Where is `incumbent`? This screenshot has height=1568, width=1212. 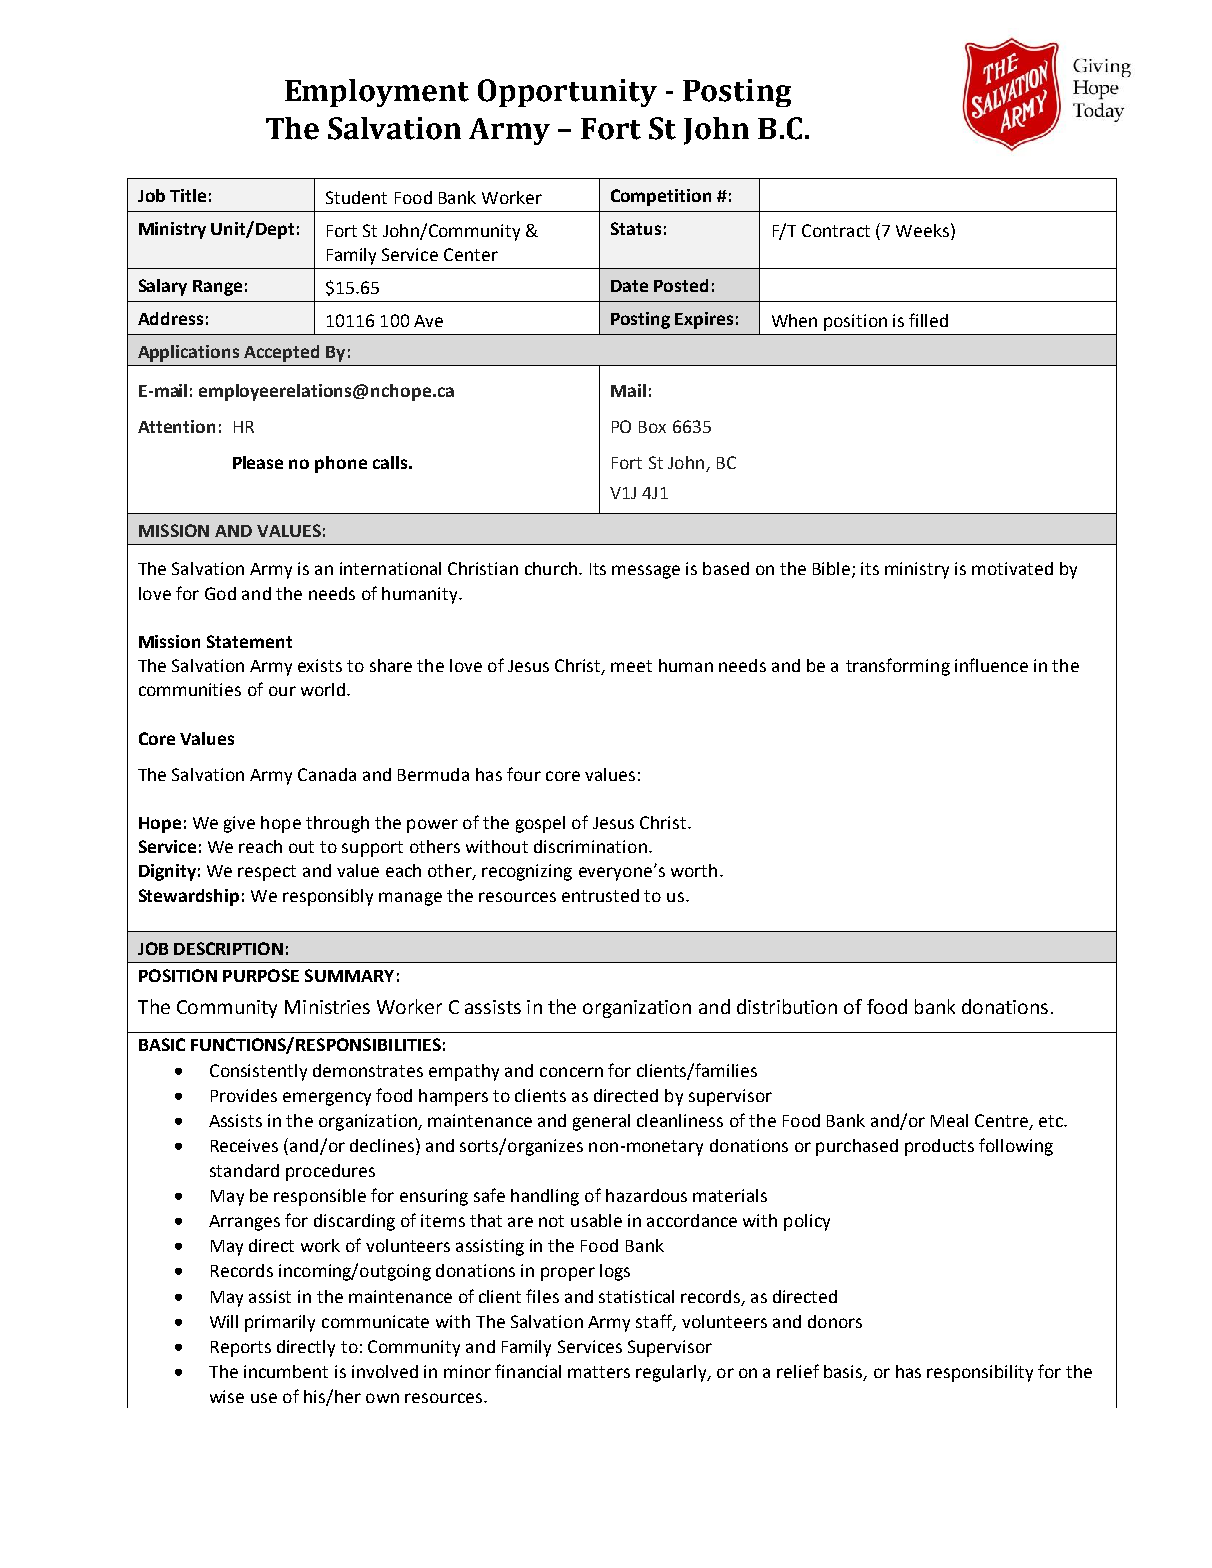 incumbent is located at coordinates (286, 1371).
